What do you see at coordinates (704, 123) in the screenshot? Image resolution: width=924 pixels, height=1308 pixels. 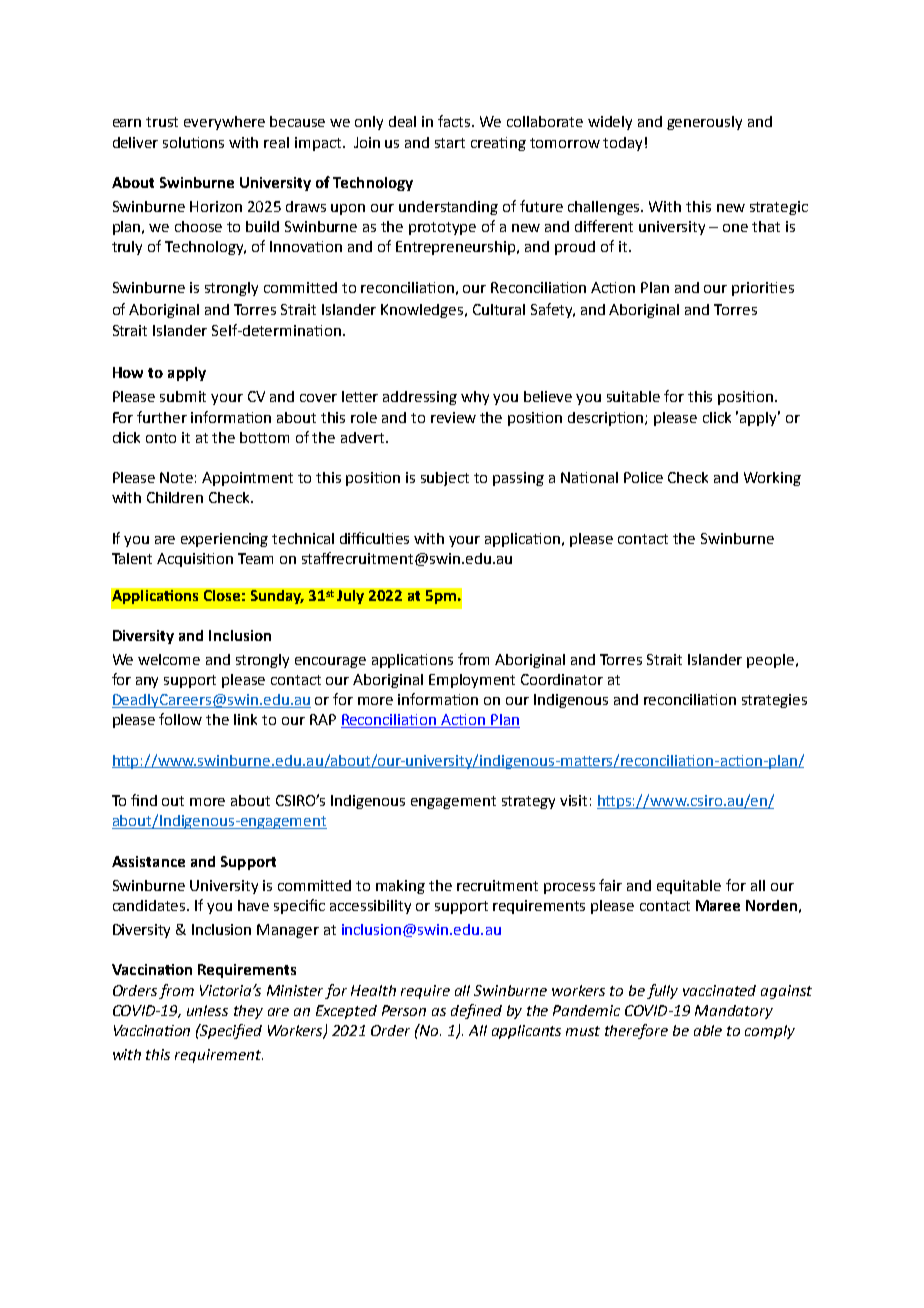 I see `generously` at bounding box center [704, 123].
